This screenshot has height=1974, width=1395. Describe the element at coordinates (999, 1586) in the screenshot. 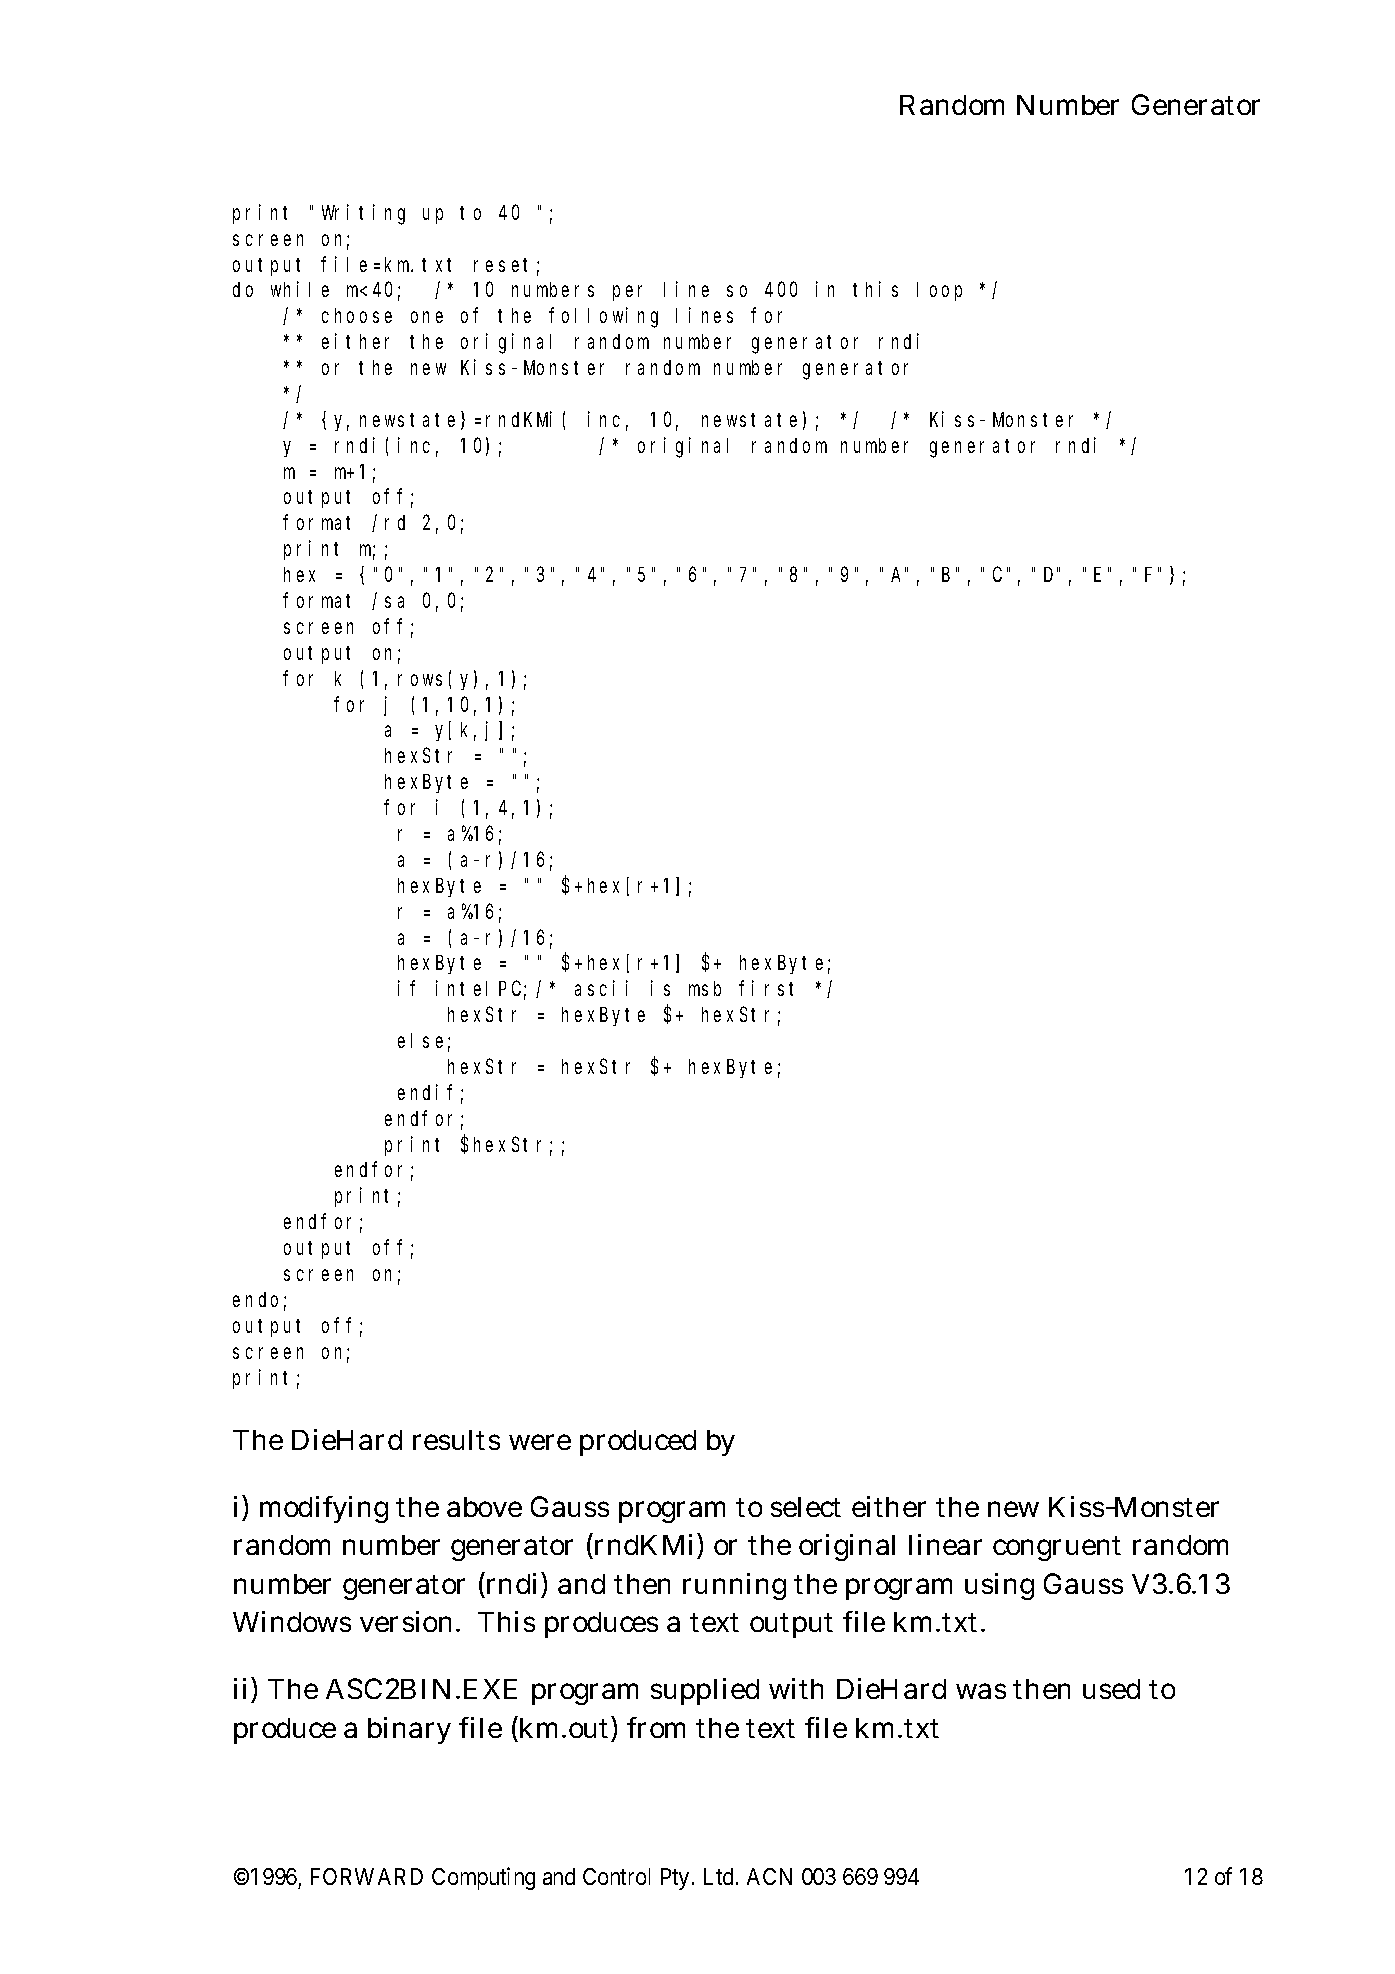

I see `using` at that location.
